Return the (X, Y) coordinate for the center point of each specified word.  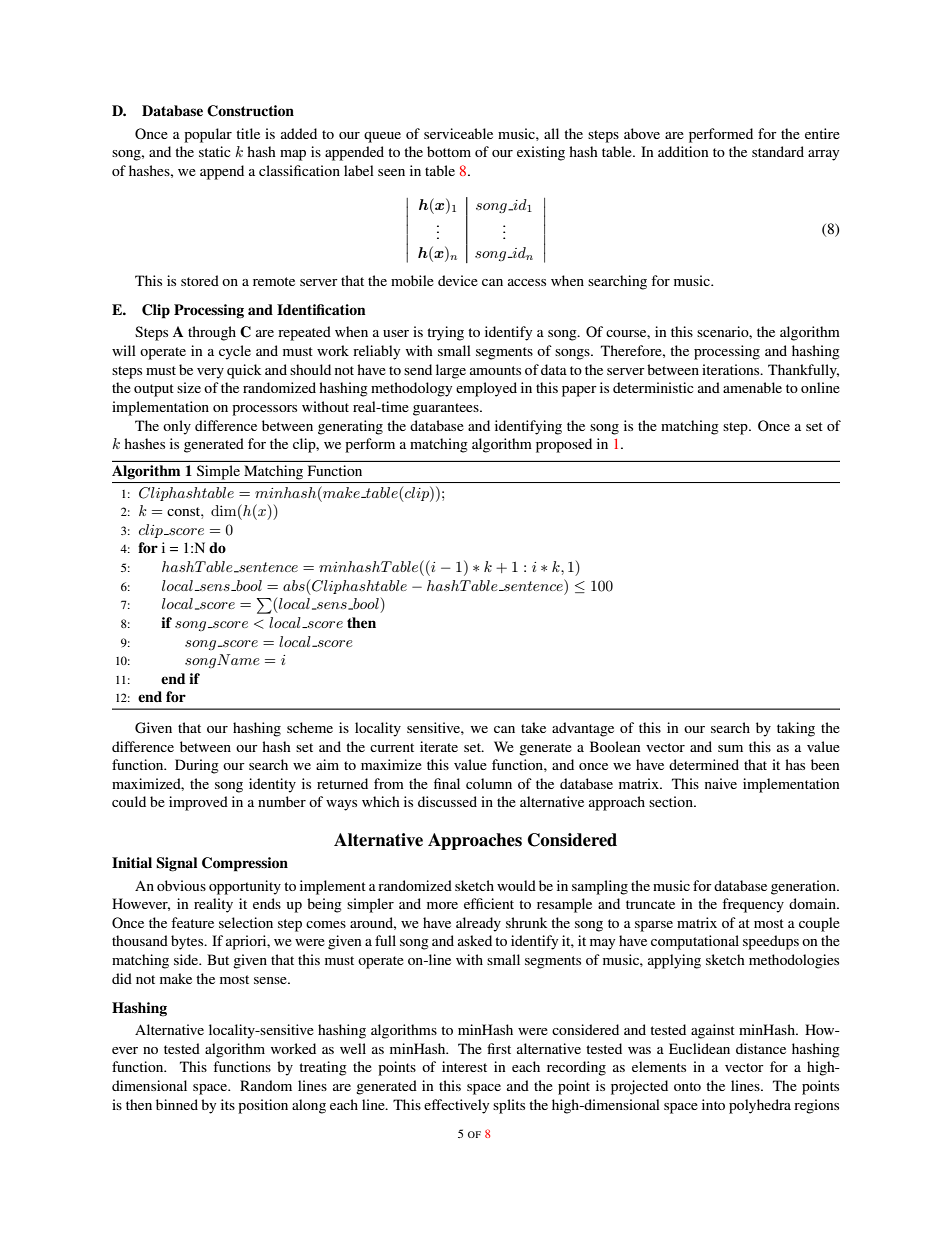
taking (796, 729)
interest (464, 1066)
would (516, 885)
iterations (732, 369)
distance (761, 1048)
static (215, 151)
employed (486, 389)
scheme (310, 727)
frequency (753, 905)
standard (778, 151)
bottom (449, 151)
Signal (176, 864)
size (189, 387)
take (533, 727)
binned (177, 1104)
